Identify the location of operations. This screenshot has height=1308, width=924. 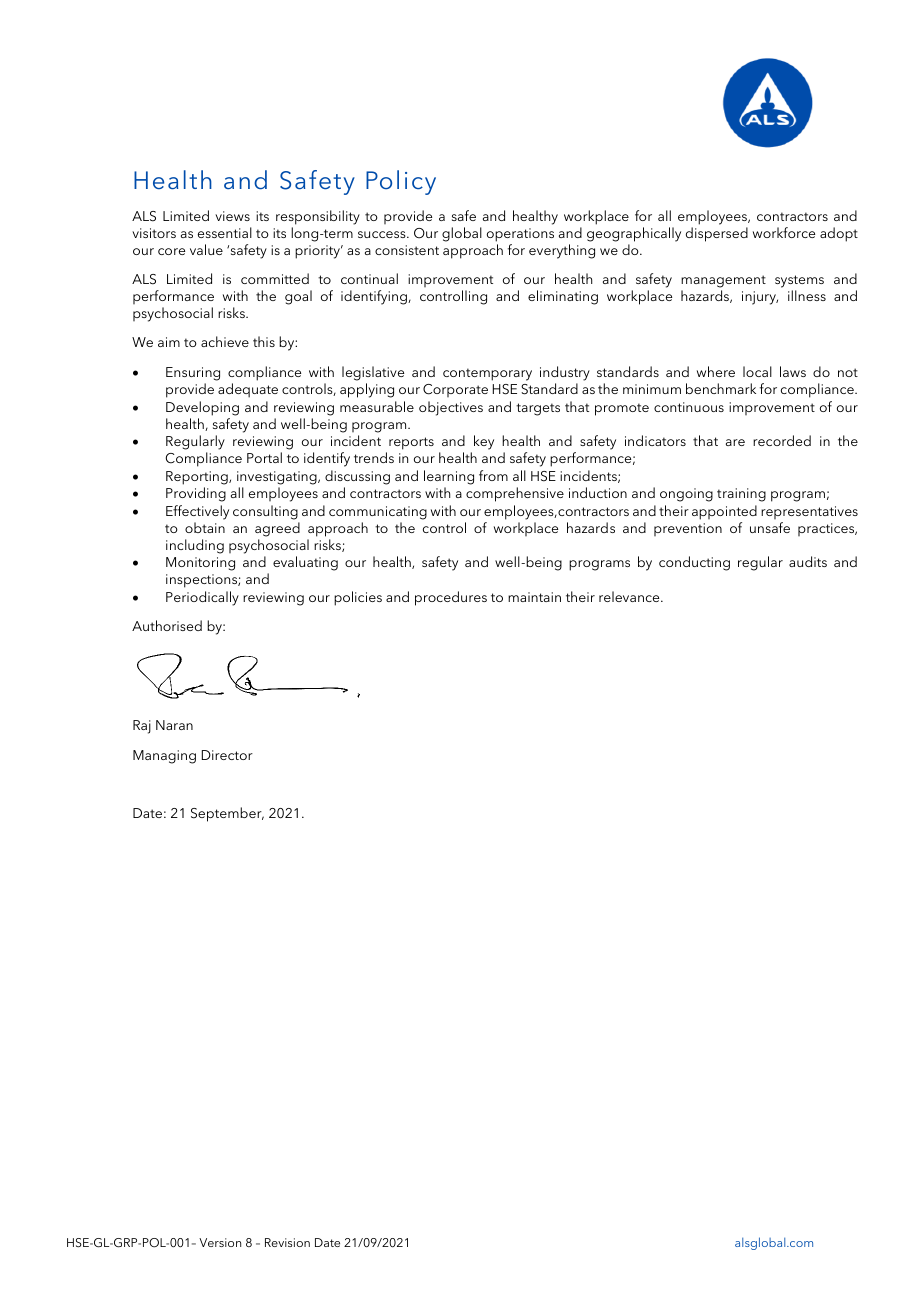
(520, 235).
